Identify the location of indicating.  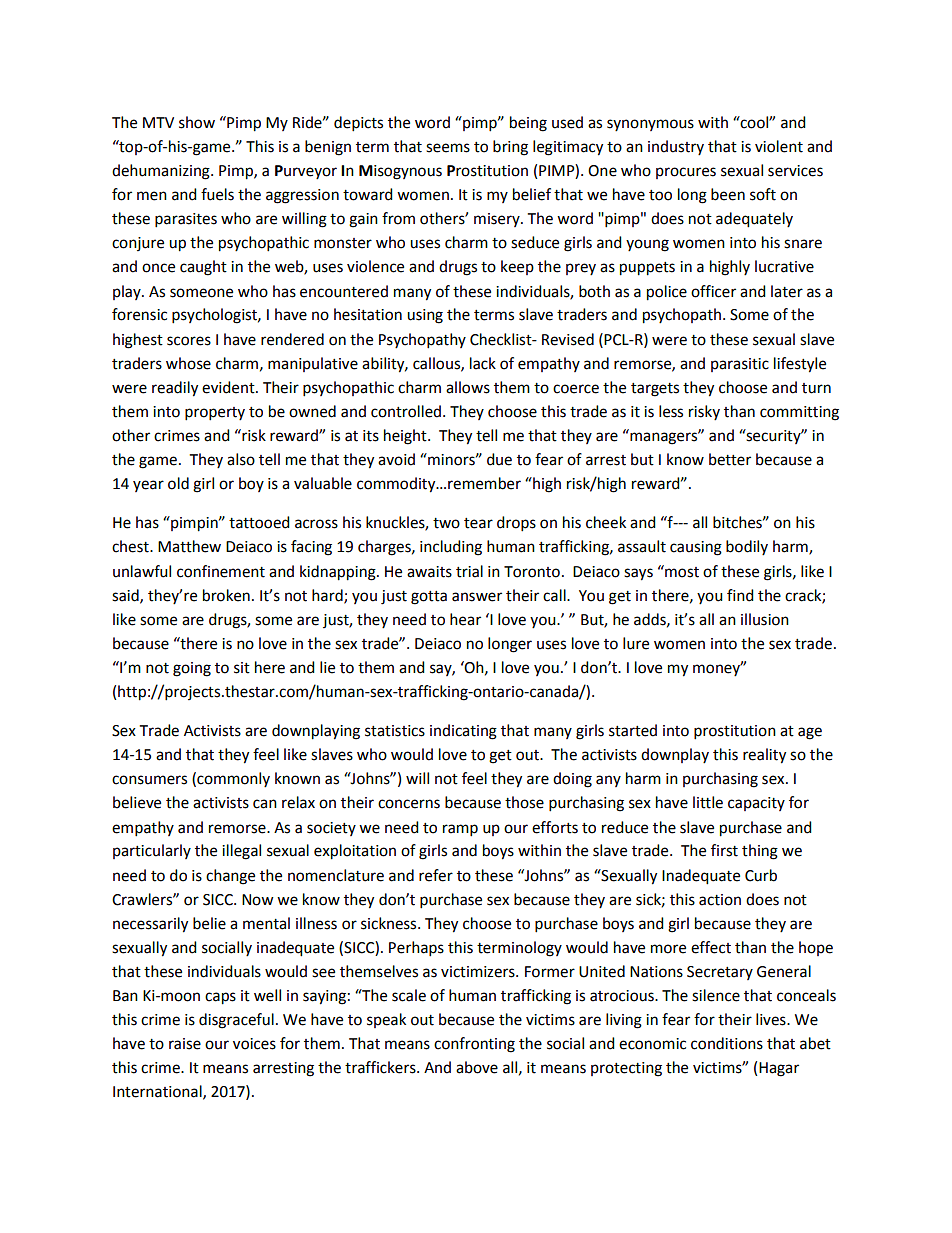
(463, 732).
